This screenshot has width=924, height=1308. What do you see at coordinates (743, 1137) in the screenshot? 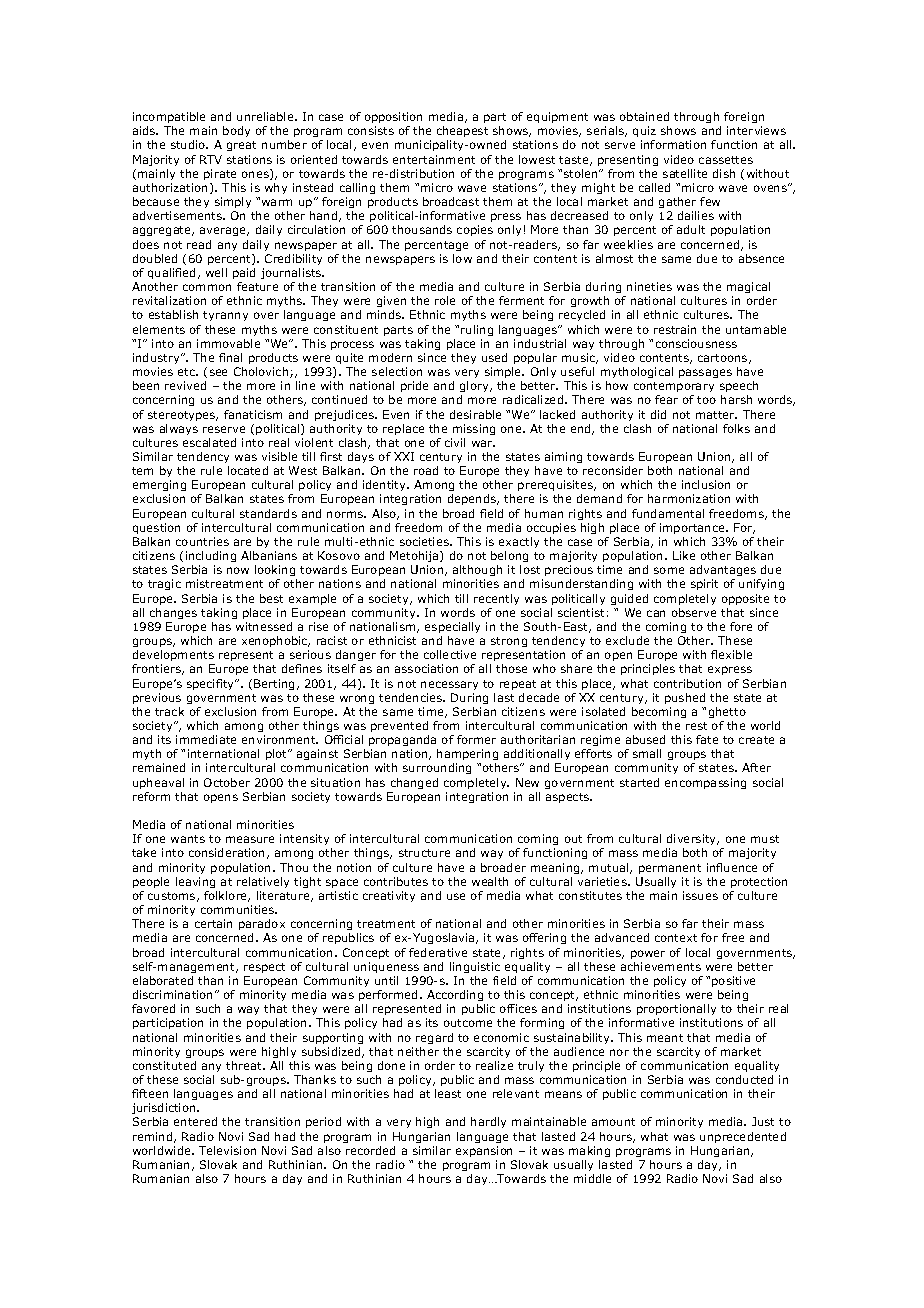
I see `unprecedented` at bounding box center [743, 1137].
